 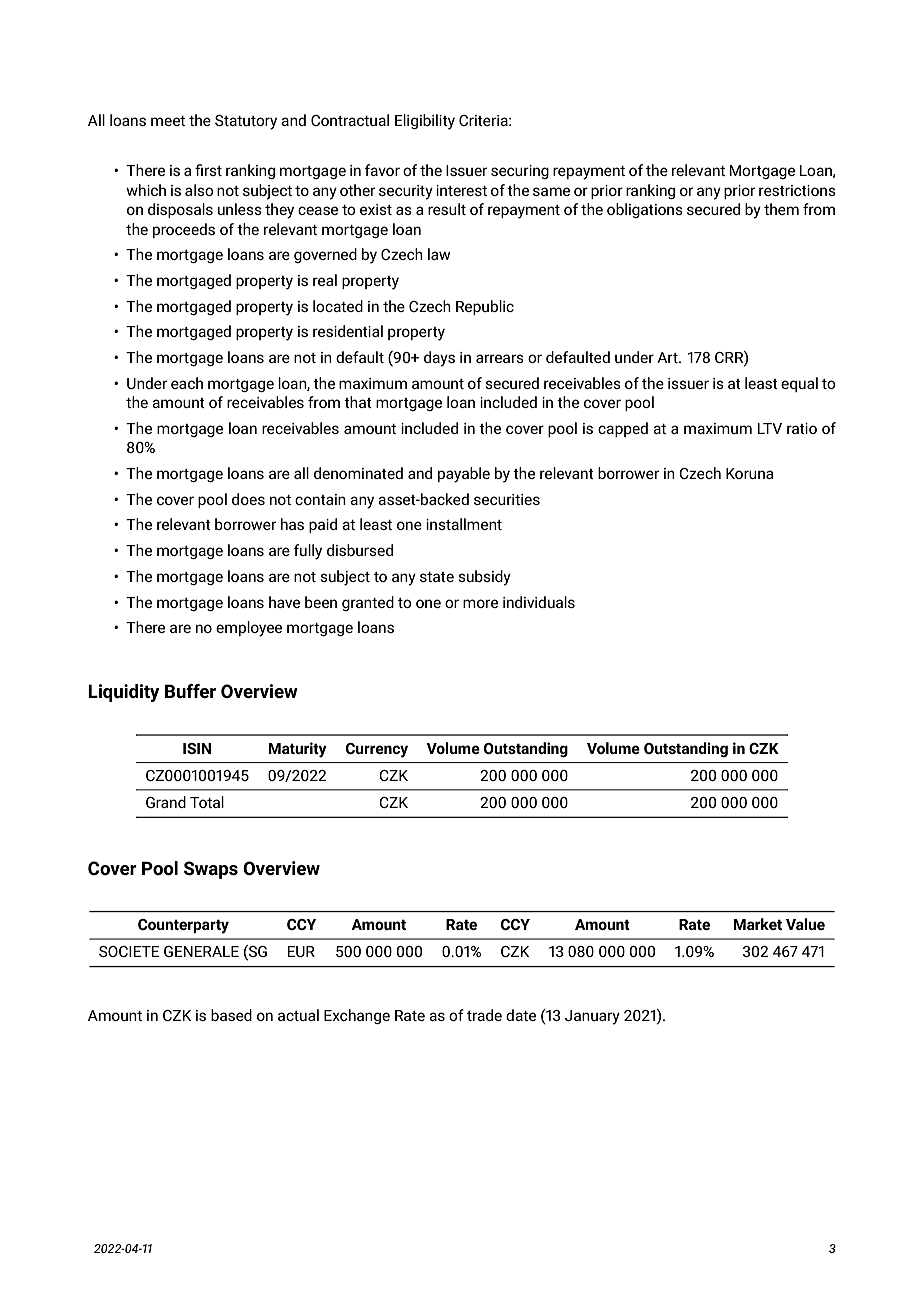 I want to click on first, so click(x=208, y=170).
